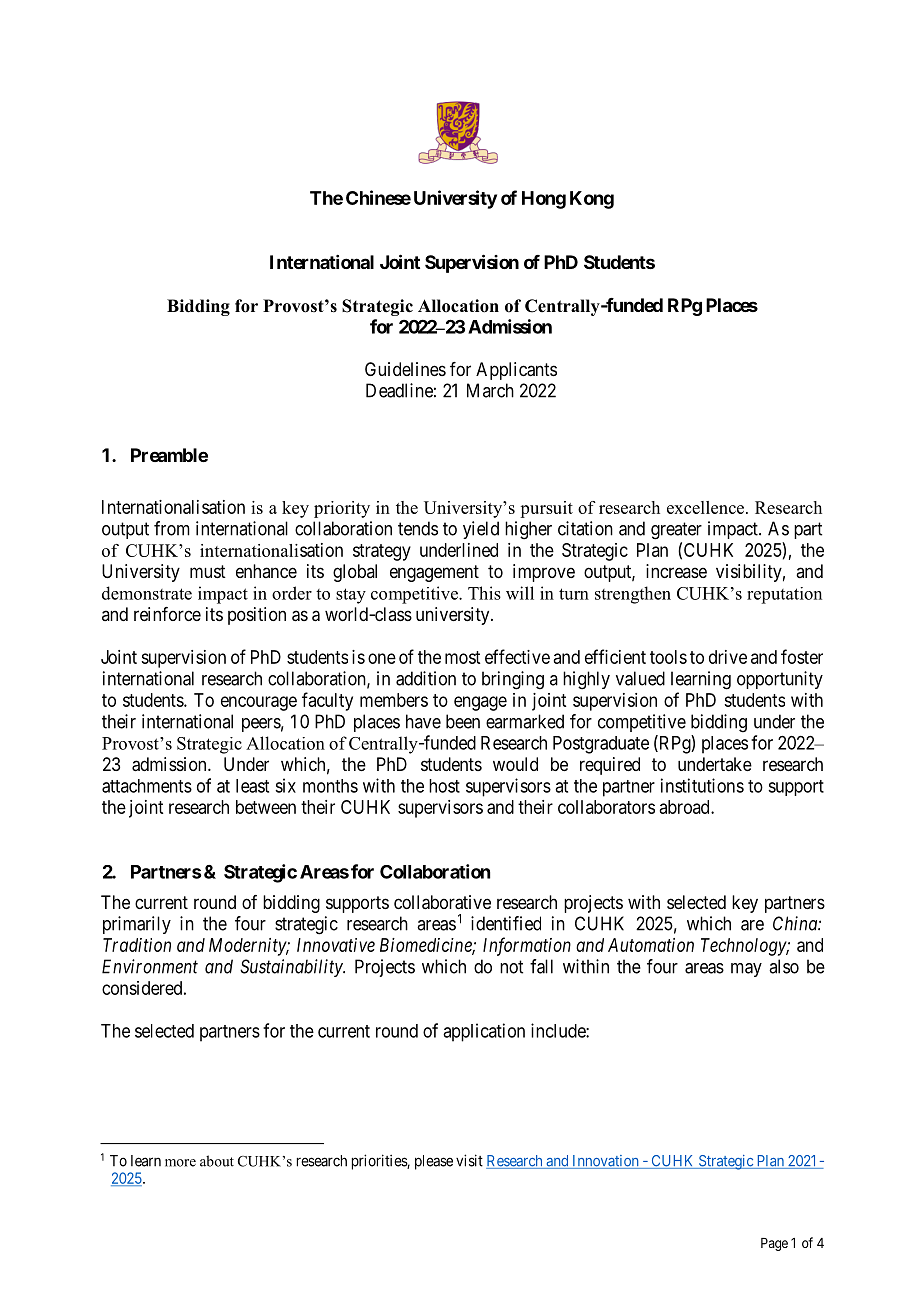 This screenshot has height=1307, width=924. Describe the element at coordinates (405, 369) in the screenshot. I see `Guidelines` at that location.
